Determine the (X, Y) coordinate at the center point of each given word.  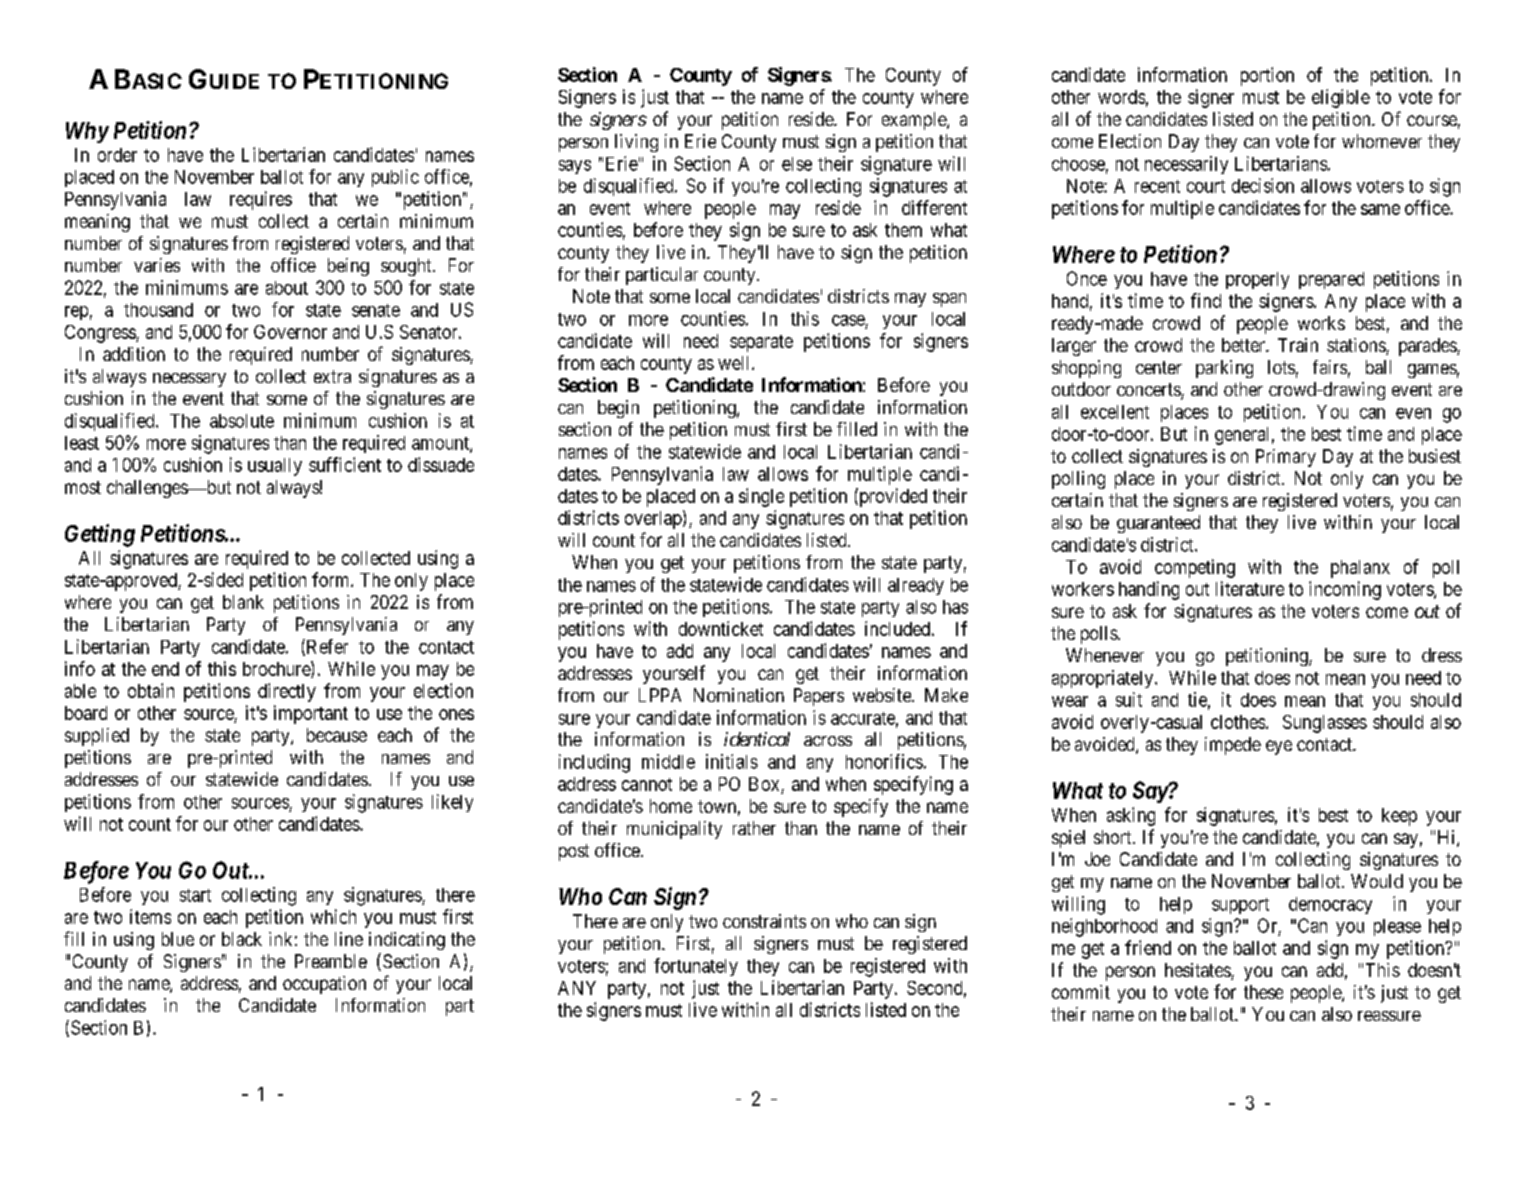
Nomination (739, 695)
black (242, 939)
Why (87, 132)
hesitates (1198, 971)
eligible (1341, 98)
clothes (1238, 722)
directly (287, 692)
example (915, 121)
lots (1281, 367)
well (735, 363)
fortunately (696, 967)
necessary (189, 380)
